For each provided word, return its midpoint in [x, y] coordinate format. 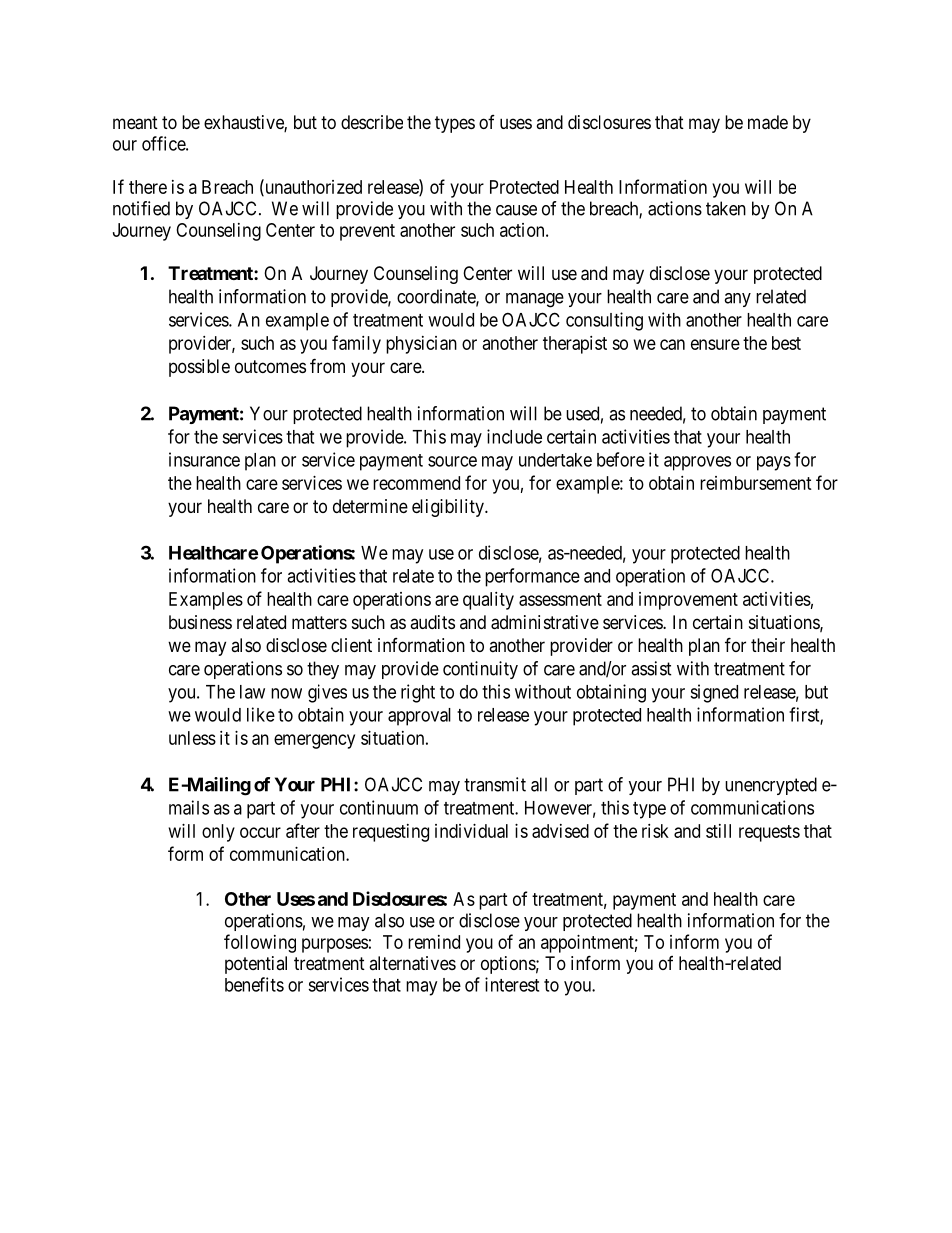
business [200, 622]
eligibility [449, 508]
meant [135, 123]
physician [421, 345]
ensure [715, 344]
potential [256, 965]
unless [192, 738]
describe [372, 122]
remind [434, 942]
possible [199, 368]
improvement [688, 601]
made [768, 122]
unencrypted [771, 786]
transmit [495, 784]
